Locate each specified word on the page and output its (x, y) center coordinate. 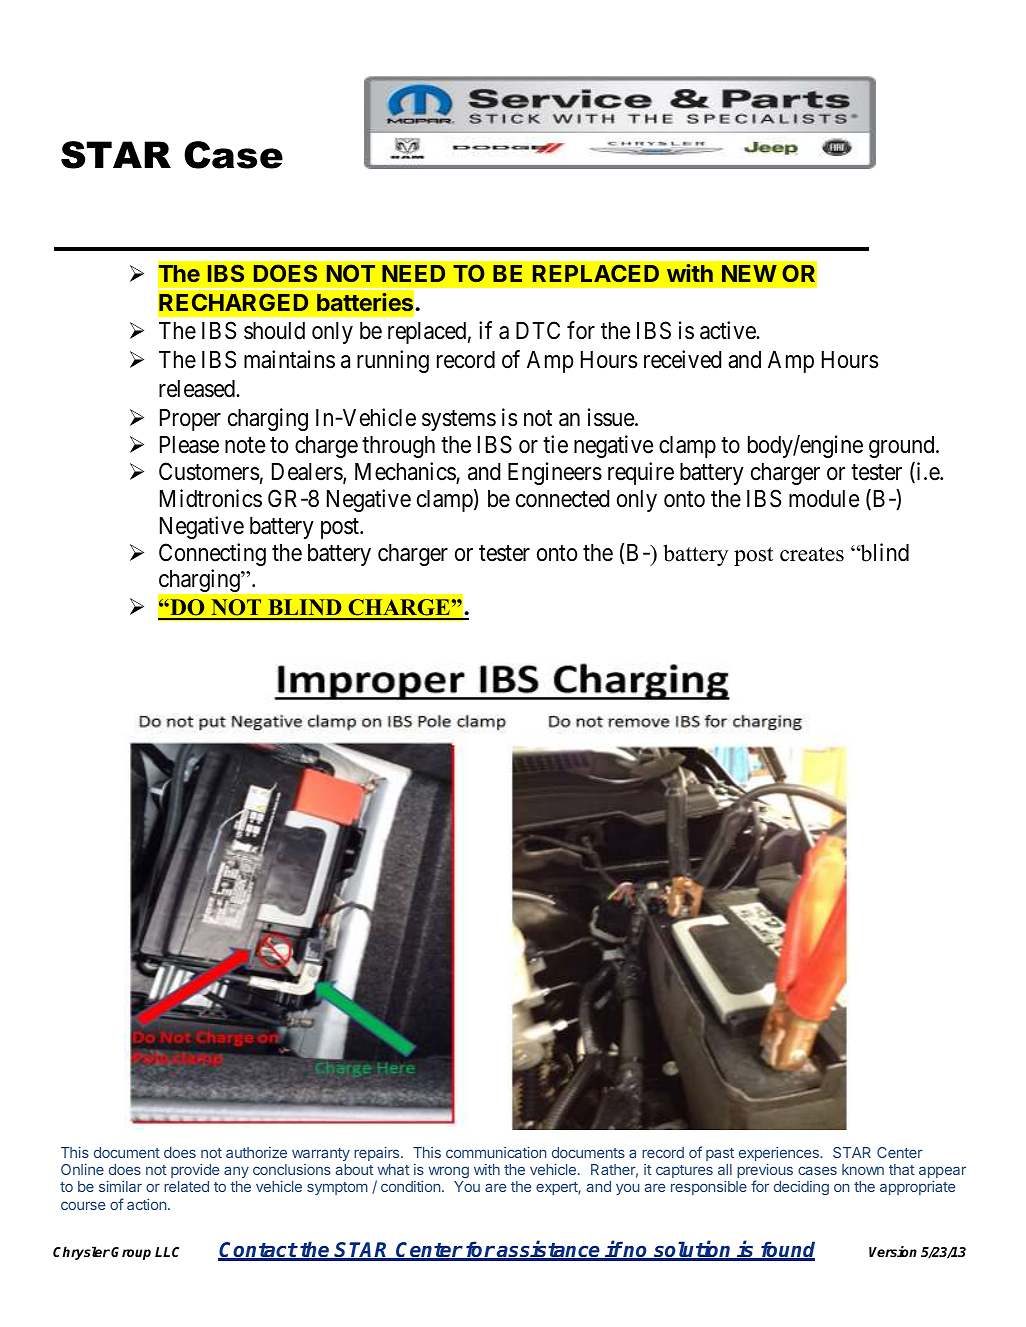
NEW (749, 273)
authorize (256, 1152)
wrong (449, 1172)
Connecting (212, 554)
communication (496, 1152)
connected (562, 499)
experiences (780, 1154)
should (274, 331)
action (146, 1204)
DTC (538, 330)
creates (812, 554)
